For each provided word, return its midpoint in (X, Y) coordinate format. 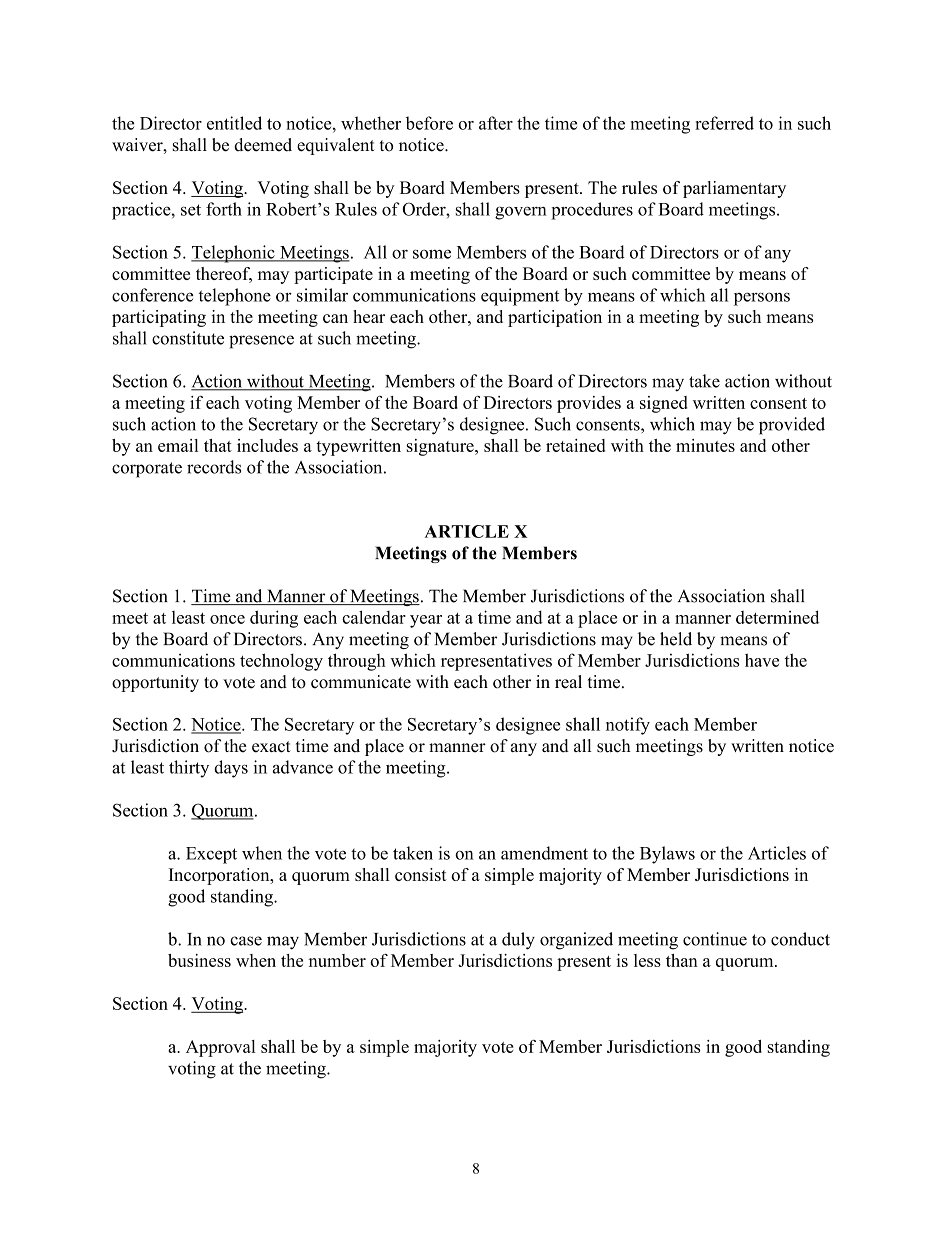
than (682, 960)
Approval (221, 1048)
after (496, 123)
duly (518, 941)
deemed (263, 145)
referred (724, 123)
